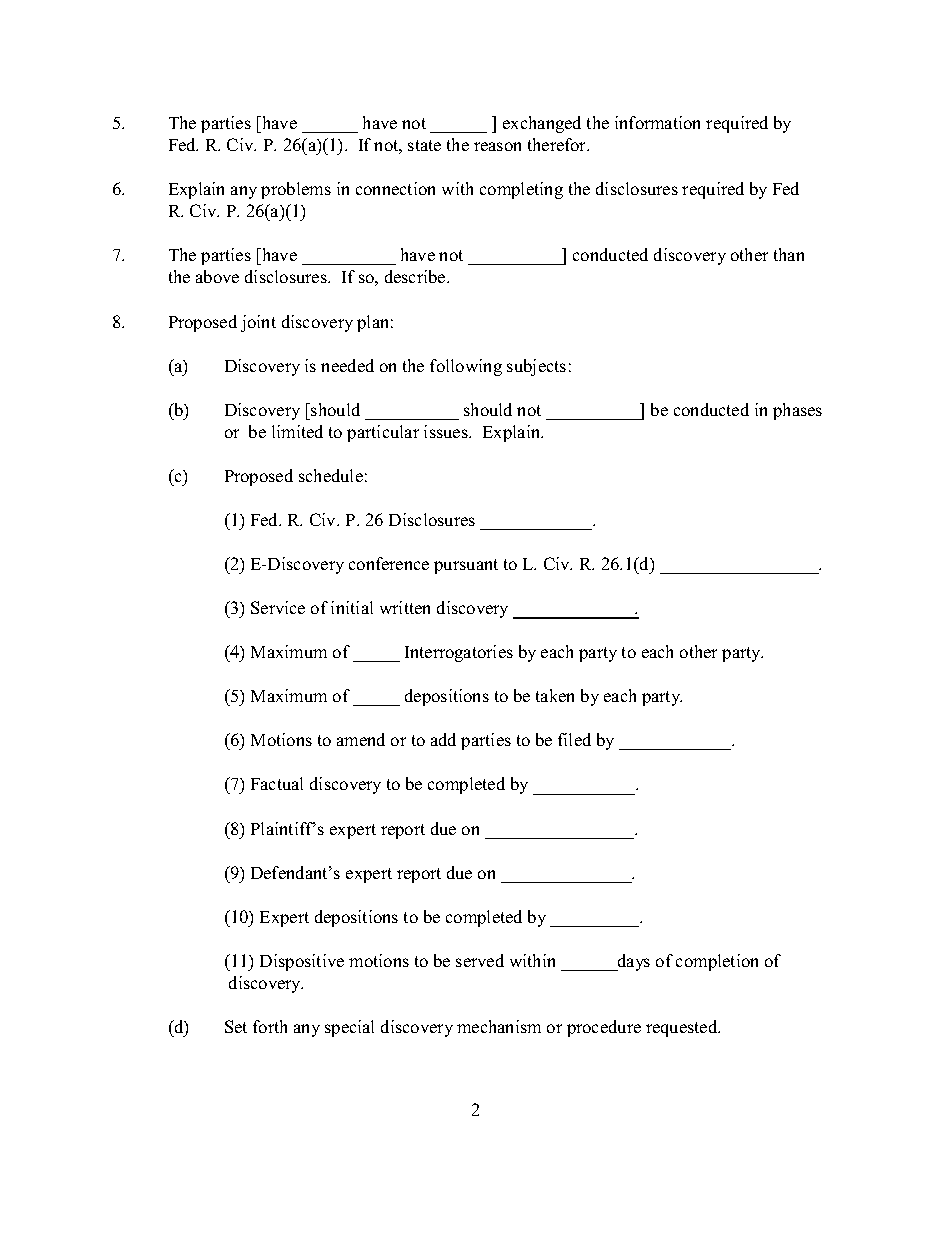  I want to click on information, so click(657, 122).
